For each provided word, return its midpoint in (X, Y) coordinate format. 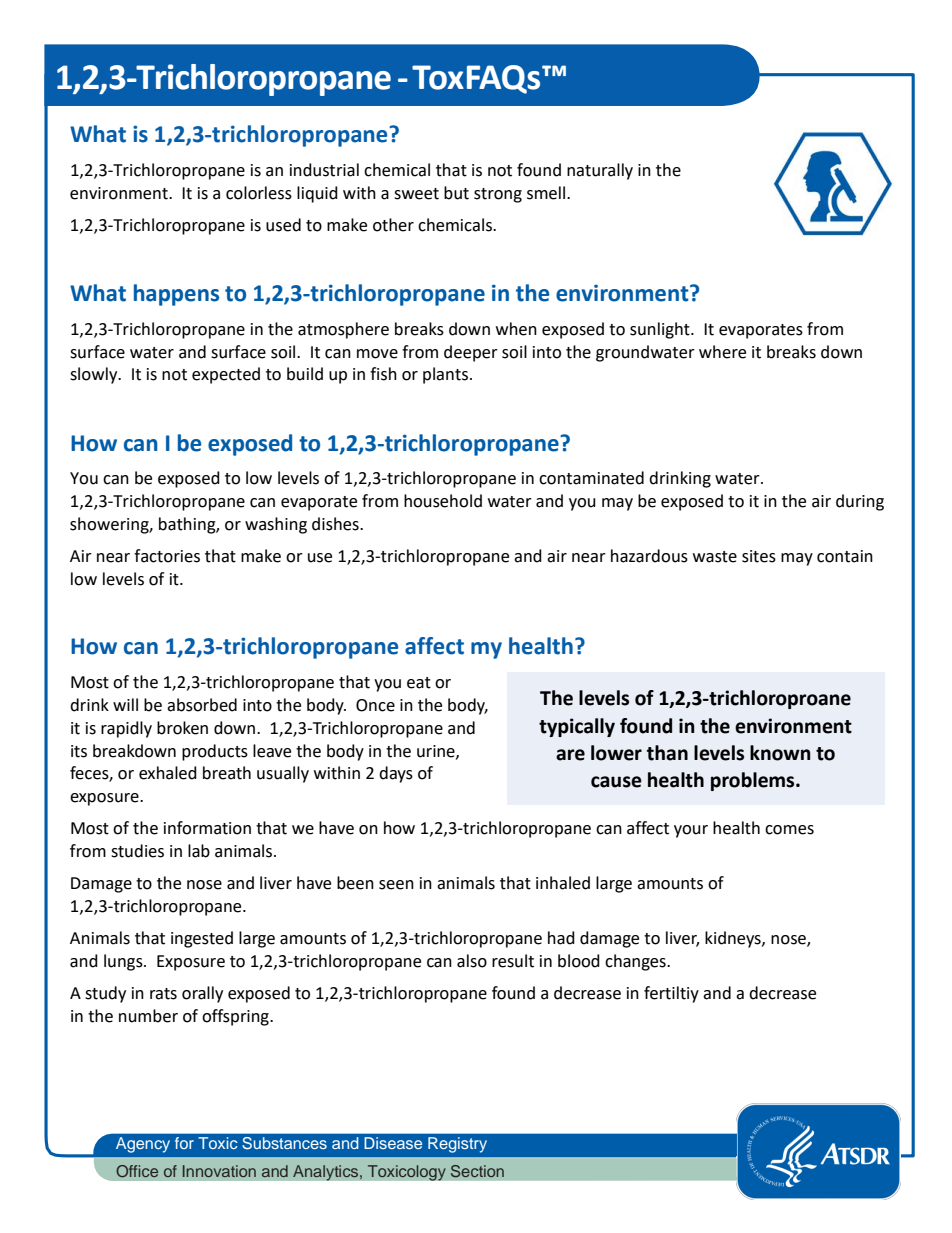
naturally (600, 171)
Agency (143, 1145)
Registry (457, 1145)
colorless (259, 193)
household (443, 501)
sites (759, 556)
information (207, 828)
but (456, 193)
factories (167, 556)
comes (789, 830)
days (396, 774)
